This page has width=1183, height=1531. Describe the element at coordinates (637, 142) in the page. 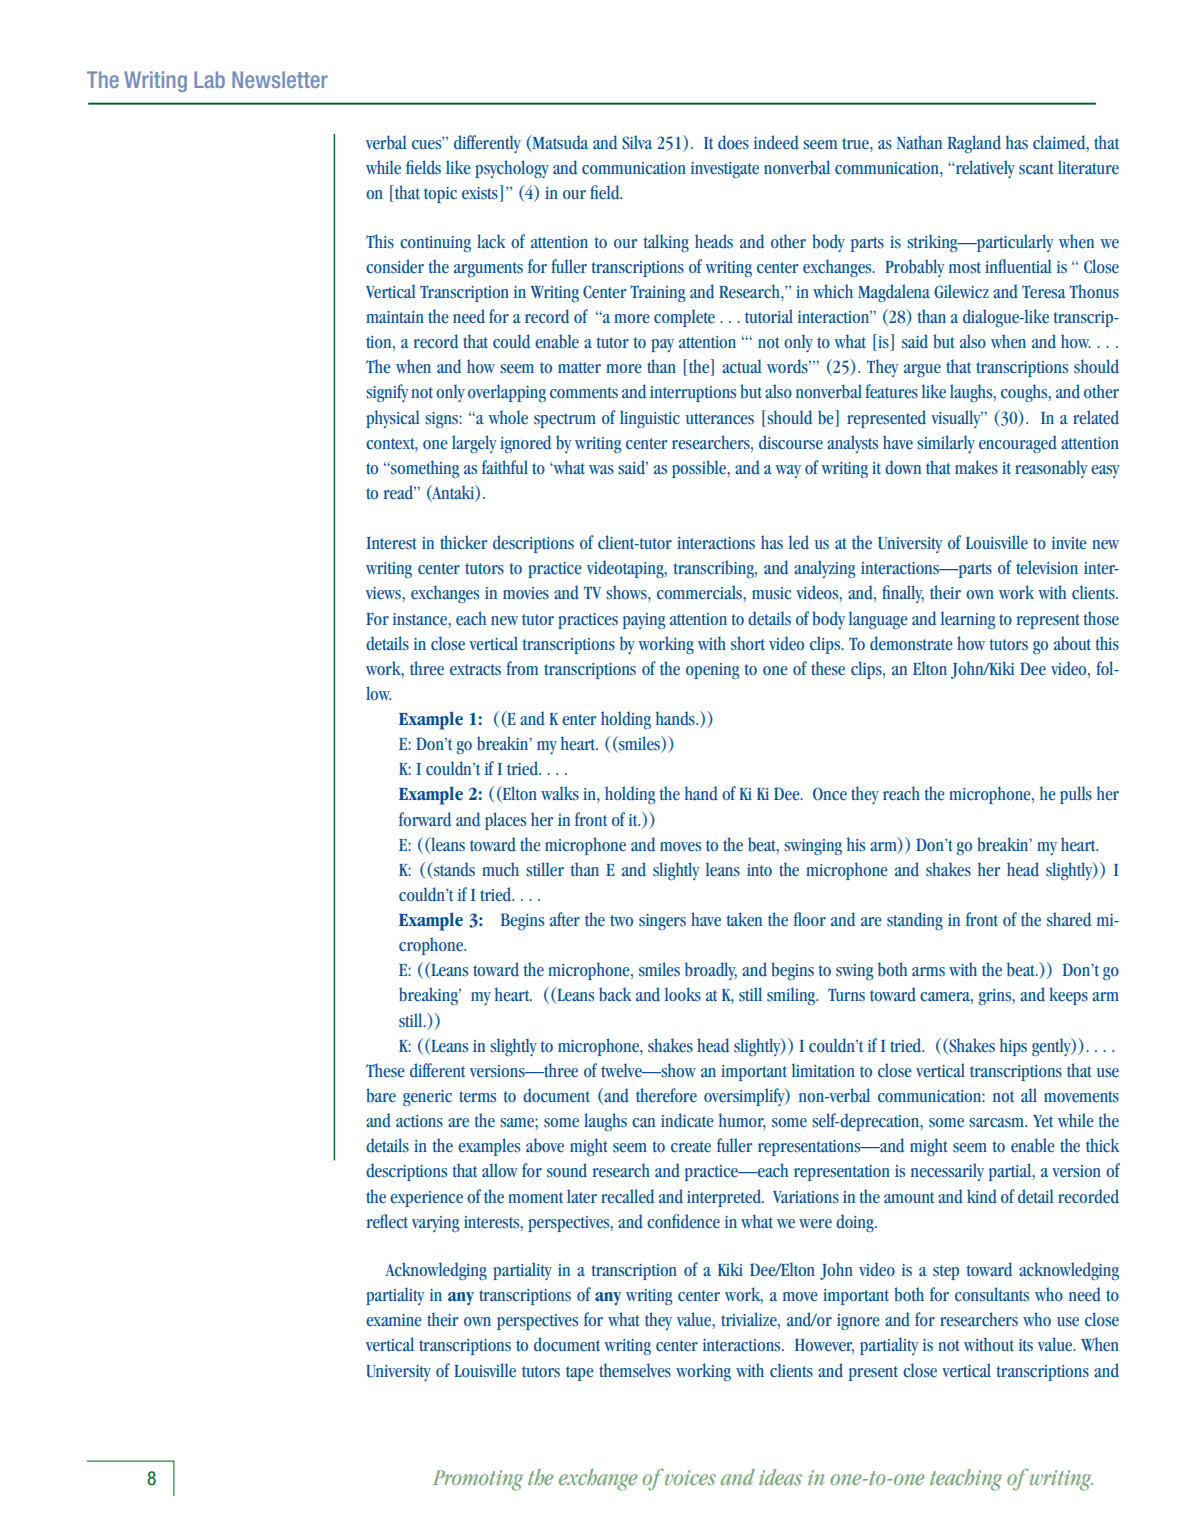

I see `Silva` at that location.
